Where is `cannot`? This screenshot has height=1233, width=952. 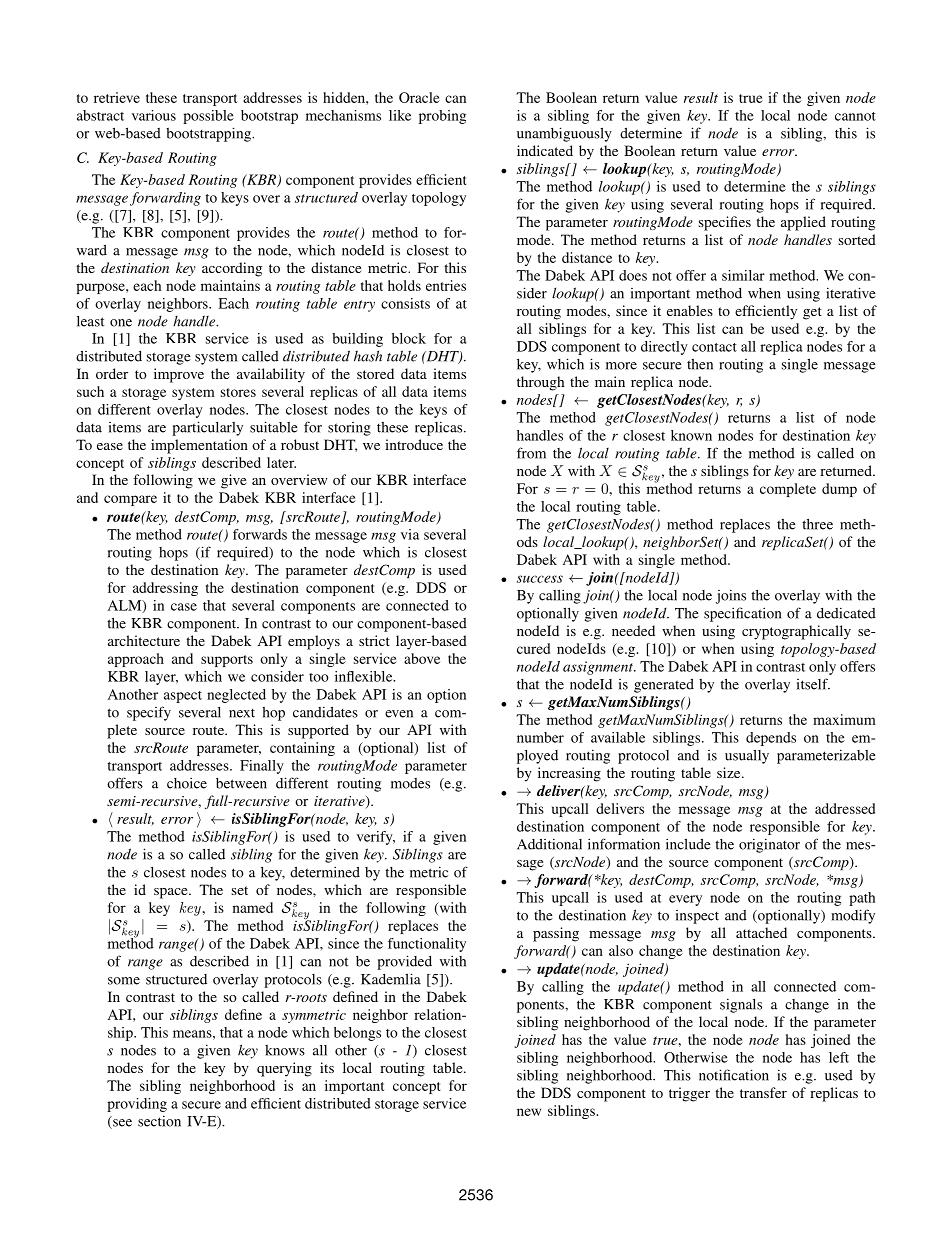
cannot is located at coordinates (855, 116).
